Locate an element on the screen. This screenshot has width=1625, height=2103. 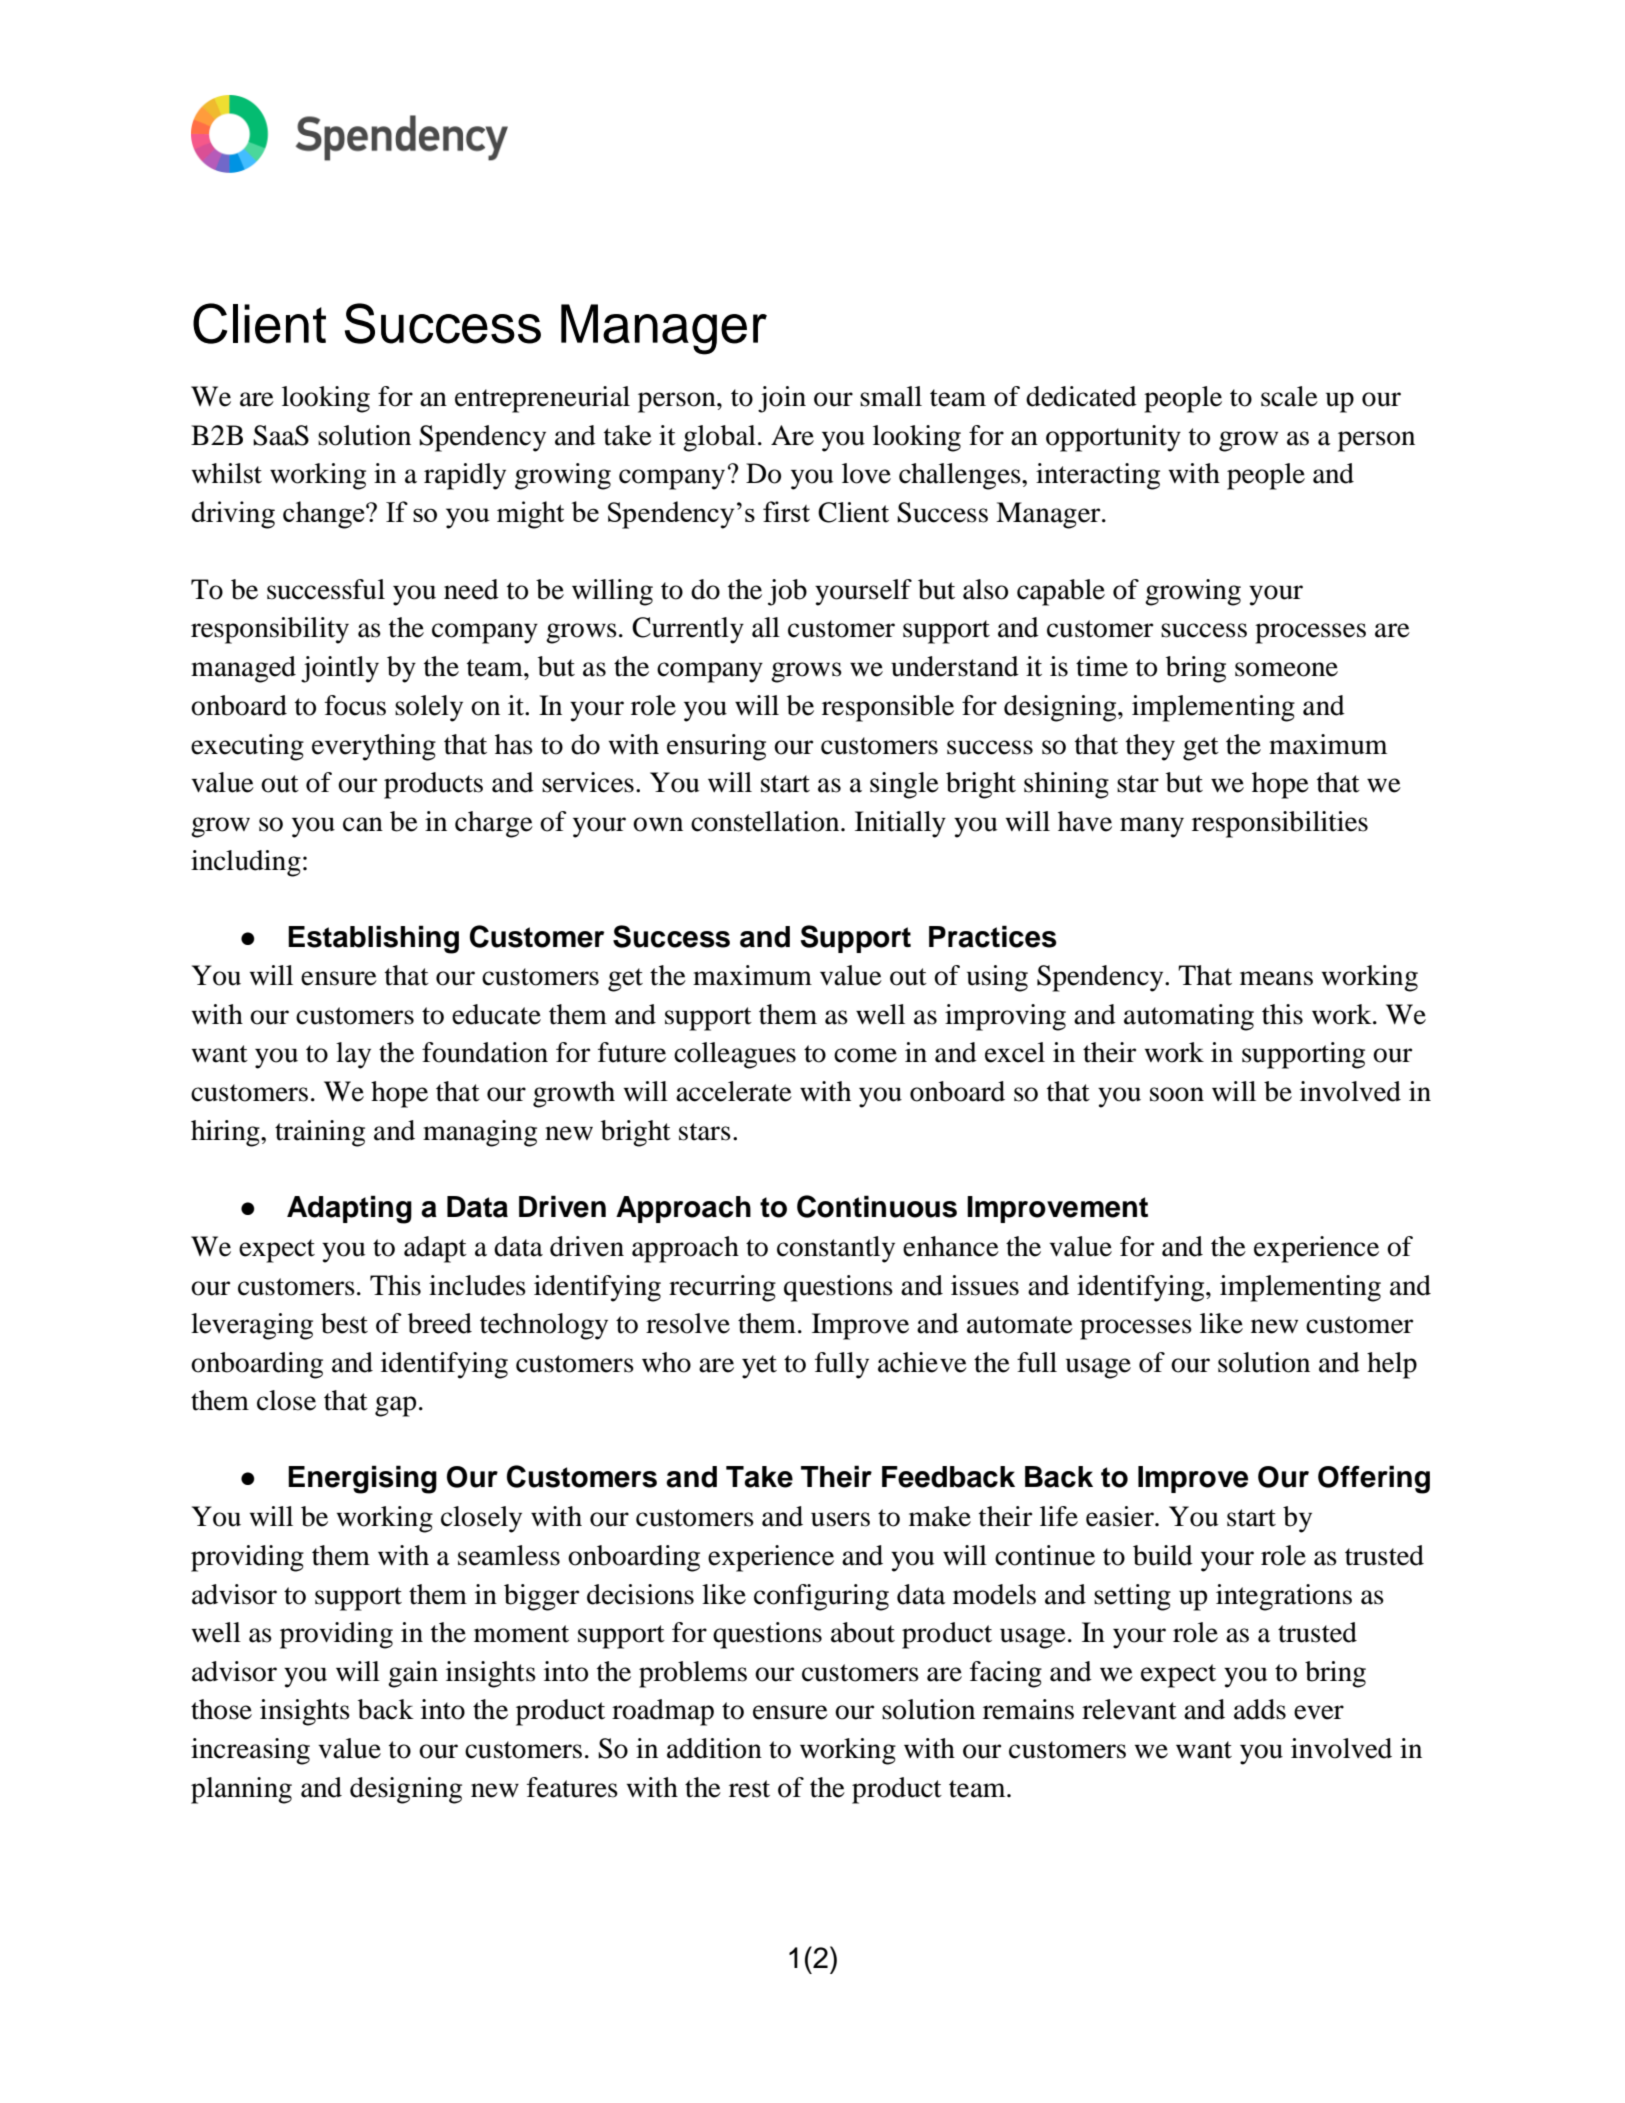
yet is located at coordinates (759, 1367).
